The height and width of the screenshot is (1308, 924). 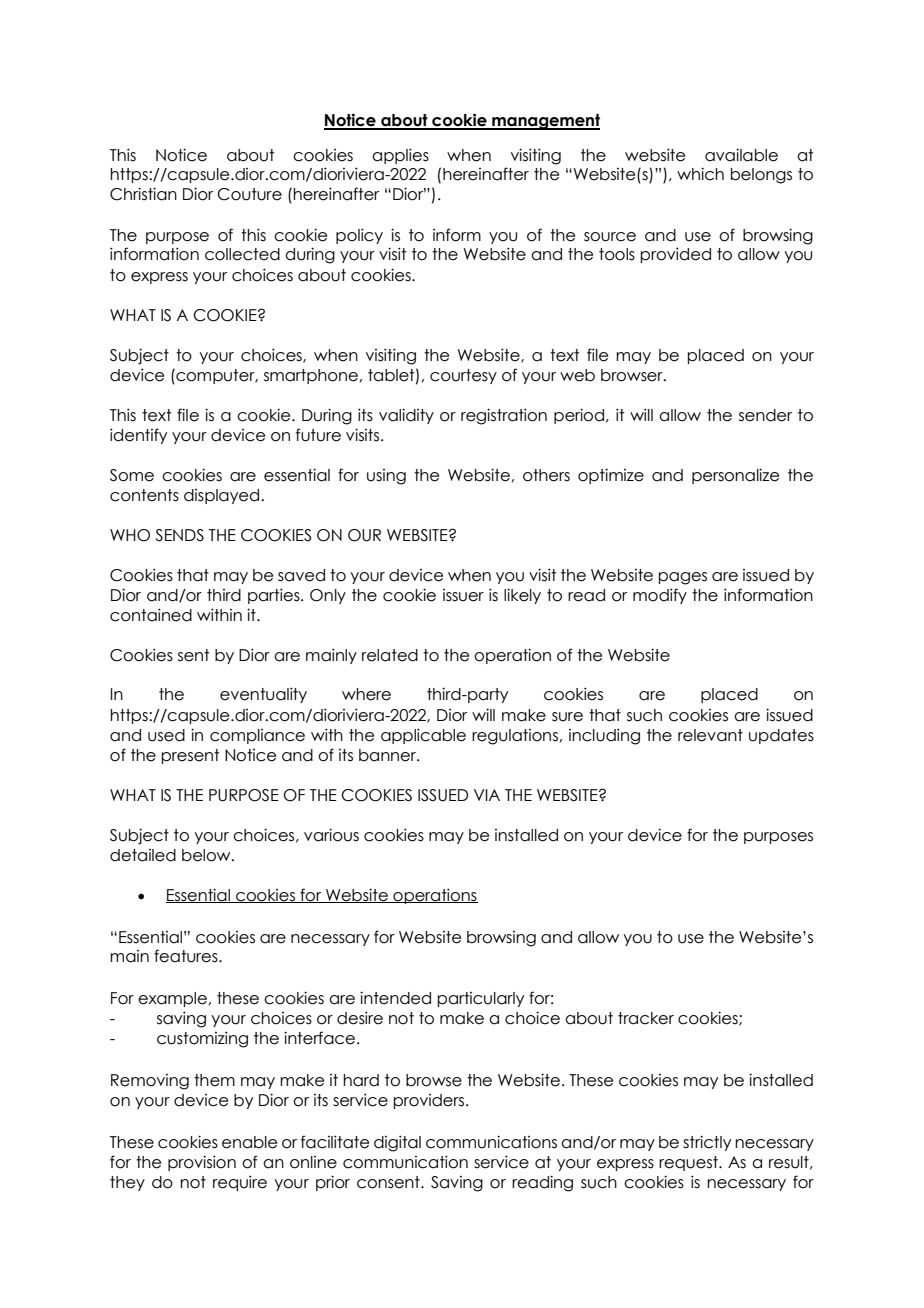 What do you see at coordinates (660, 596) in the screenshot?
I see `modify` at bounding box center [660, 596].
